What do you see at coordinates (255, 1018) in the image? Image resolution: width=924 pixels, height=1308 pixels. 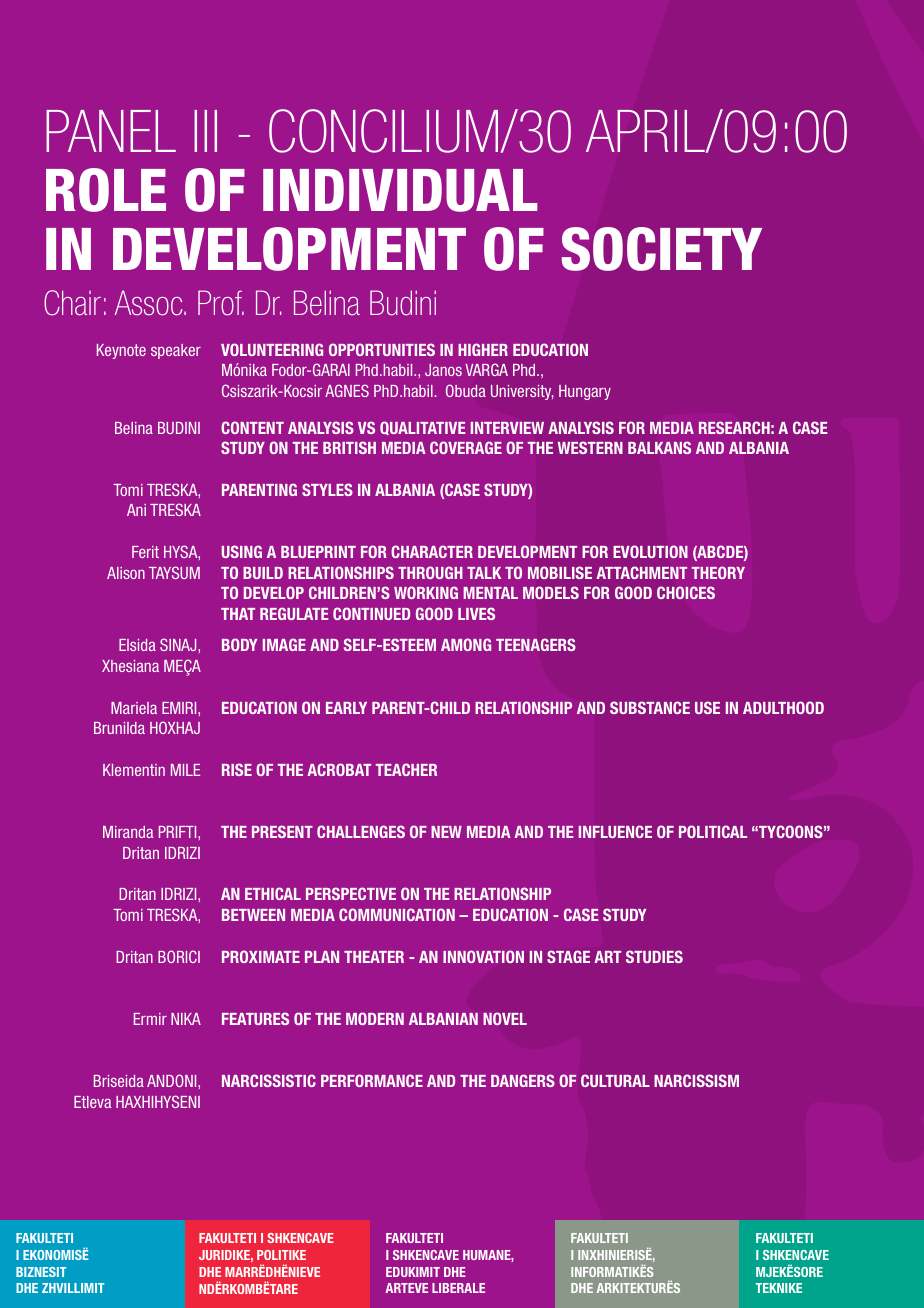 I see `FEATURES` at bounding box center [255, 1018].
